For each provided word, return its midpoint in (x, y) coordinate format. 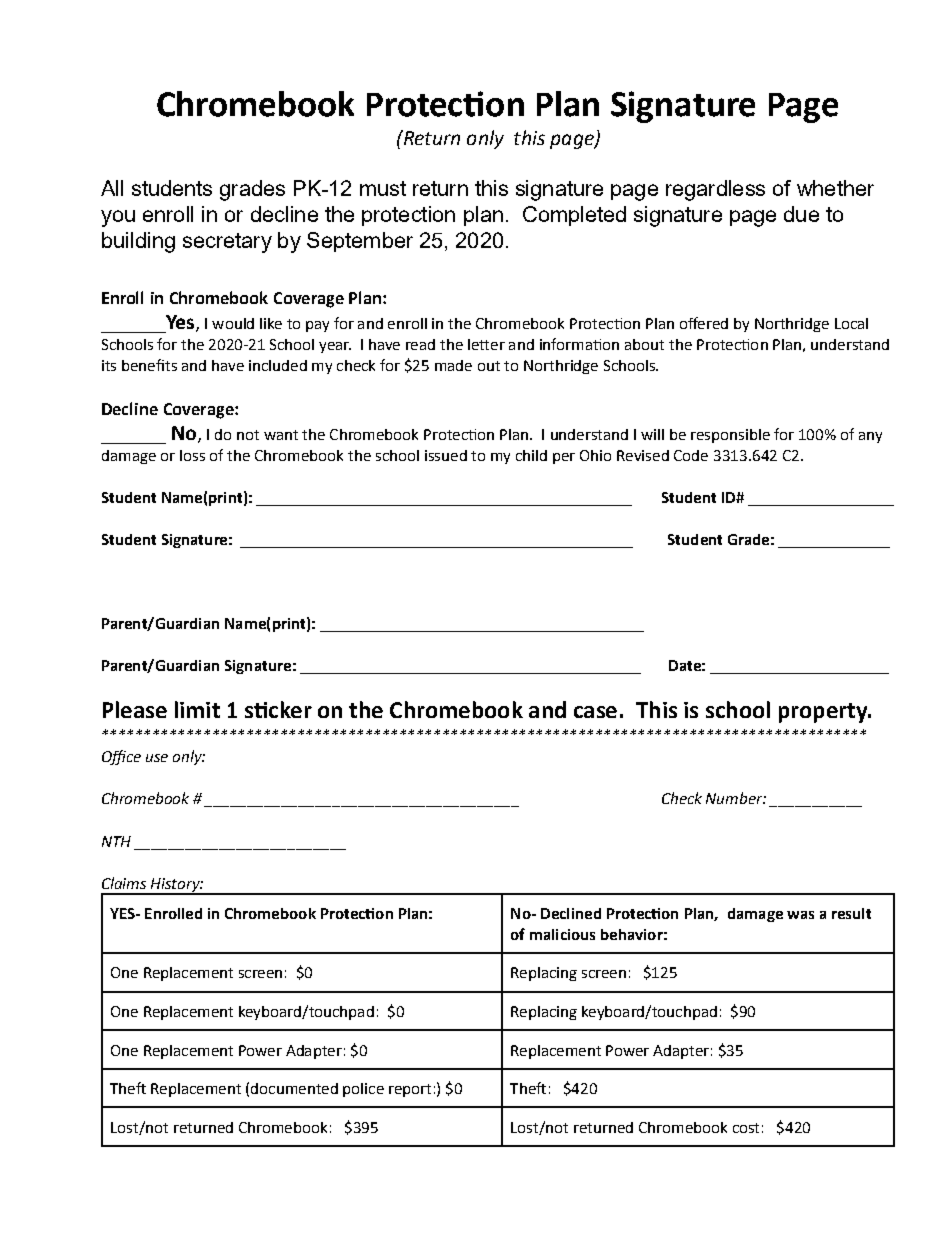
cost (746, 1128)
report (410, 1090)
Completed (574, 216)
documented (294, 1088)
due (801, 214)
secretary (227, 243)
